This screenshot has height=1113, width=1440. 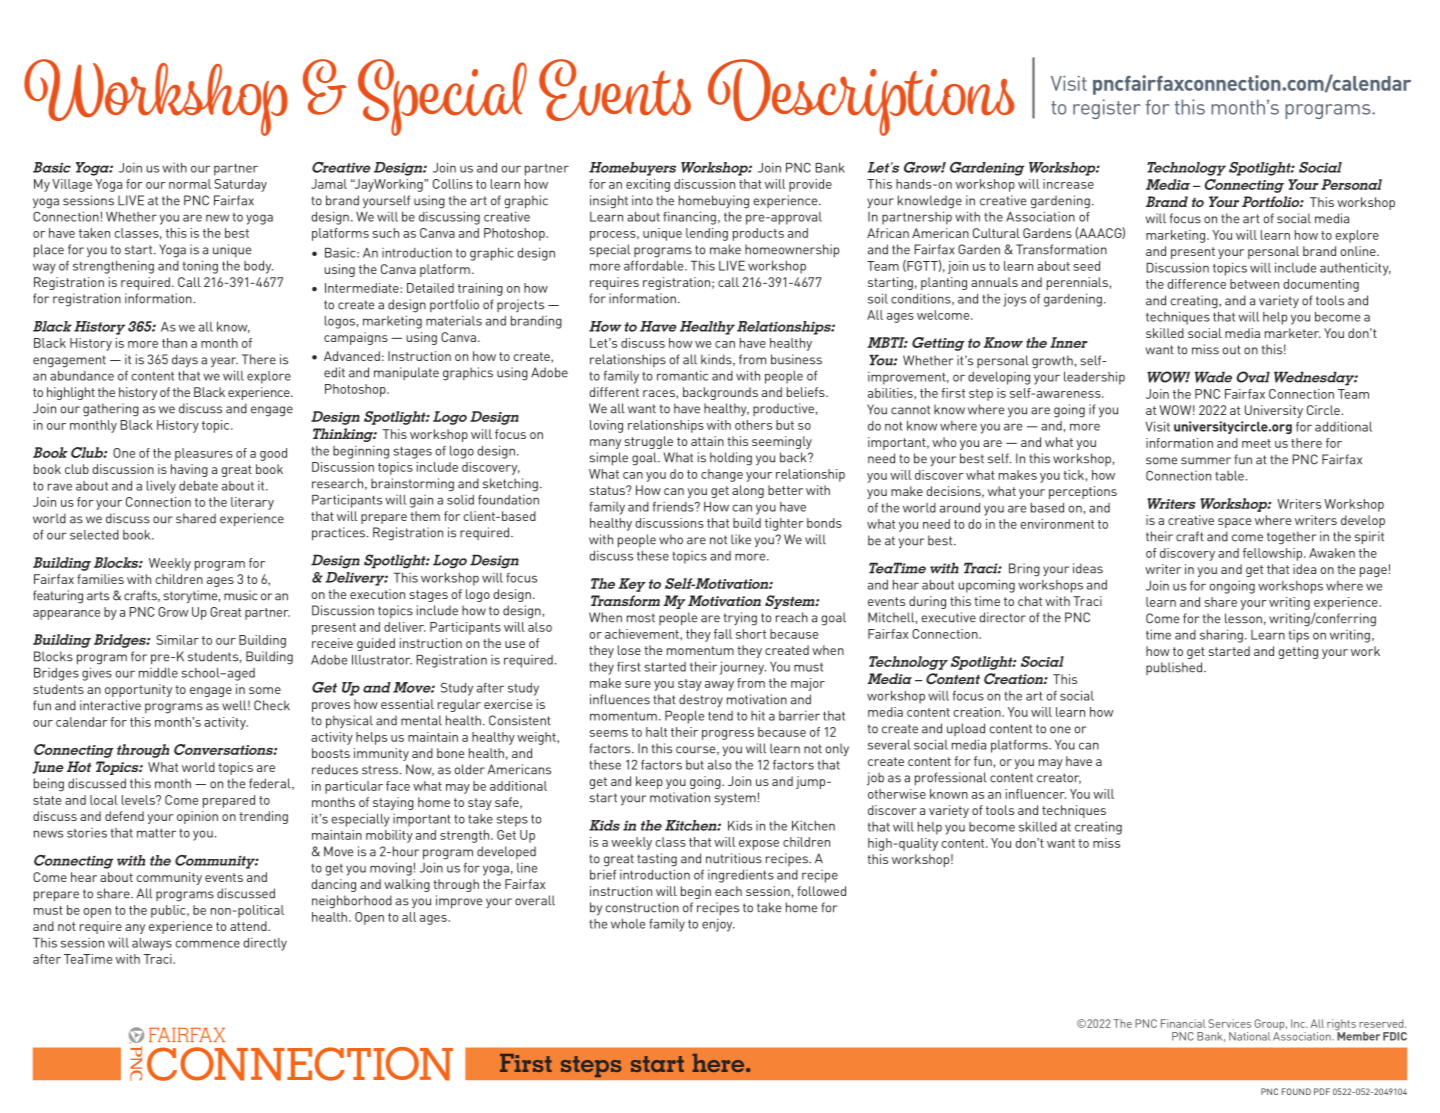 What do you see at coordinates (197, 817) in the screenshot?
I see `opinion` at bounding box center [197, 817].
